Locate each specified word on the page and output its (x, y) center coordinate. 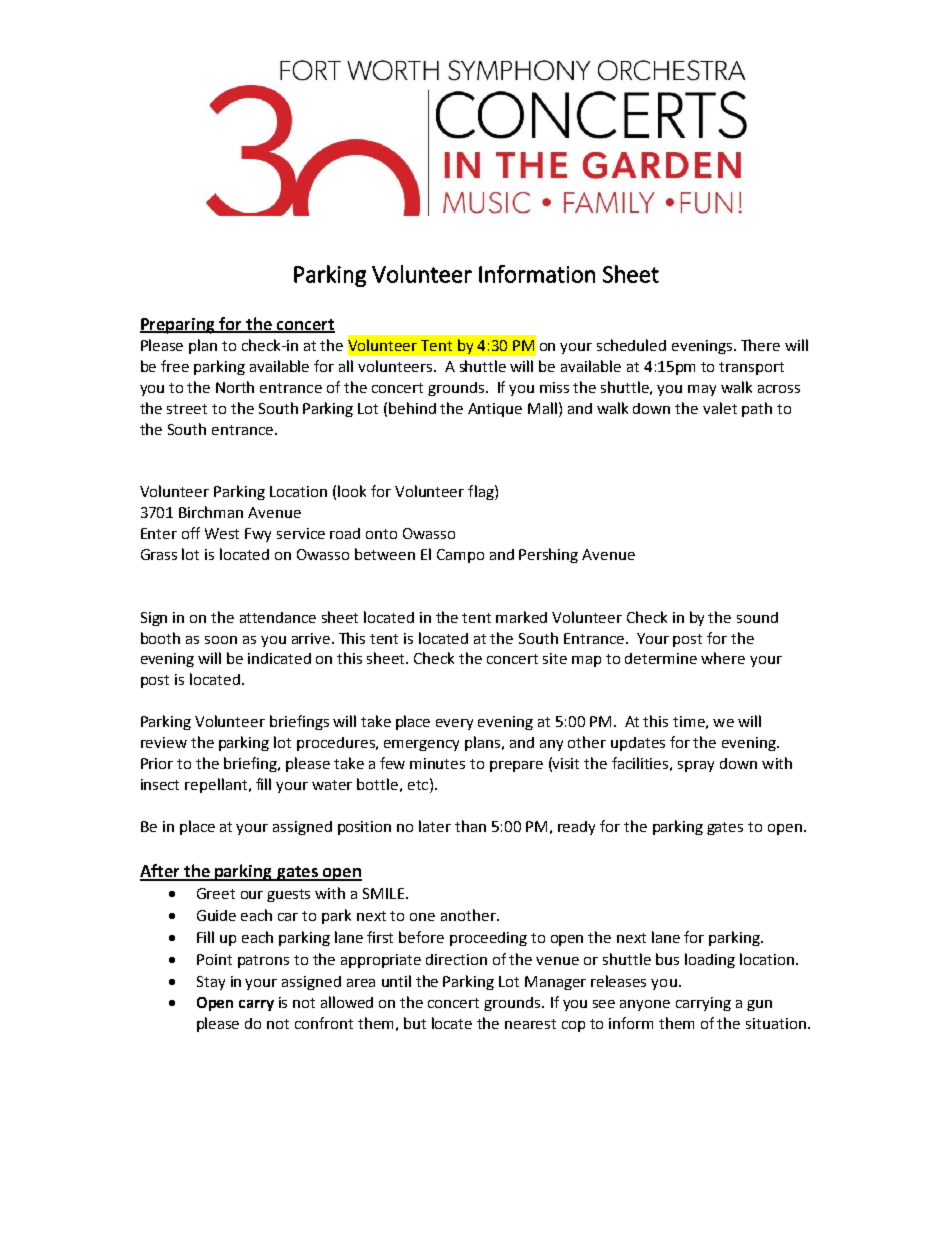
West (222, 533)
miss (554, 387)
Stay (211, 983)
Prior (157, 763)
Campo (460, 556)
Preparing (179, 326)
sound (757, 617)
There (760, 345)
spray (696, 766)
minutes (437, 763)
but (415, 1023)
